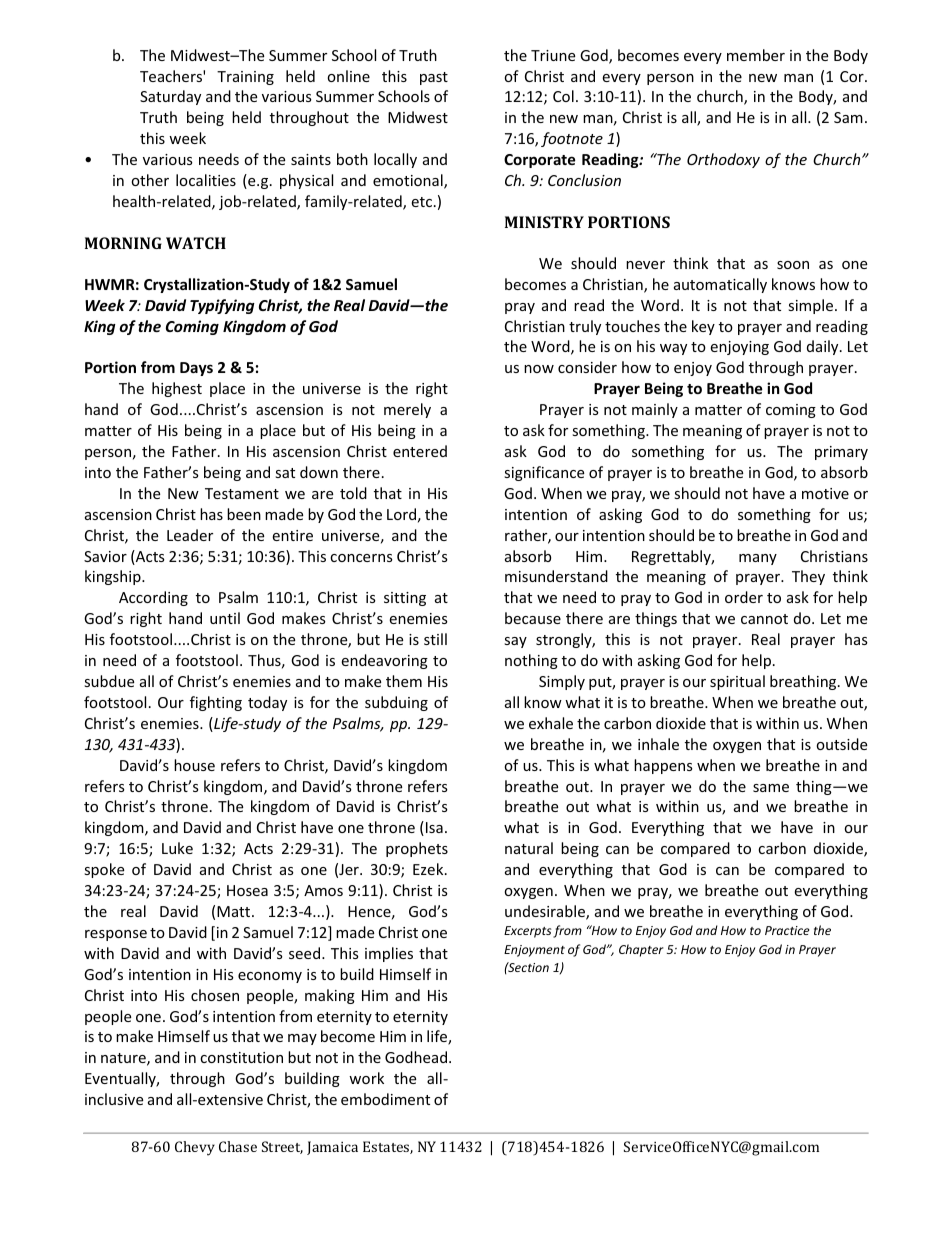  I want to click on Isa, so click(434, 827).
